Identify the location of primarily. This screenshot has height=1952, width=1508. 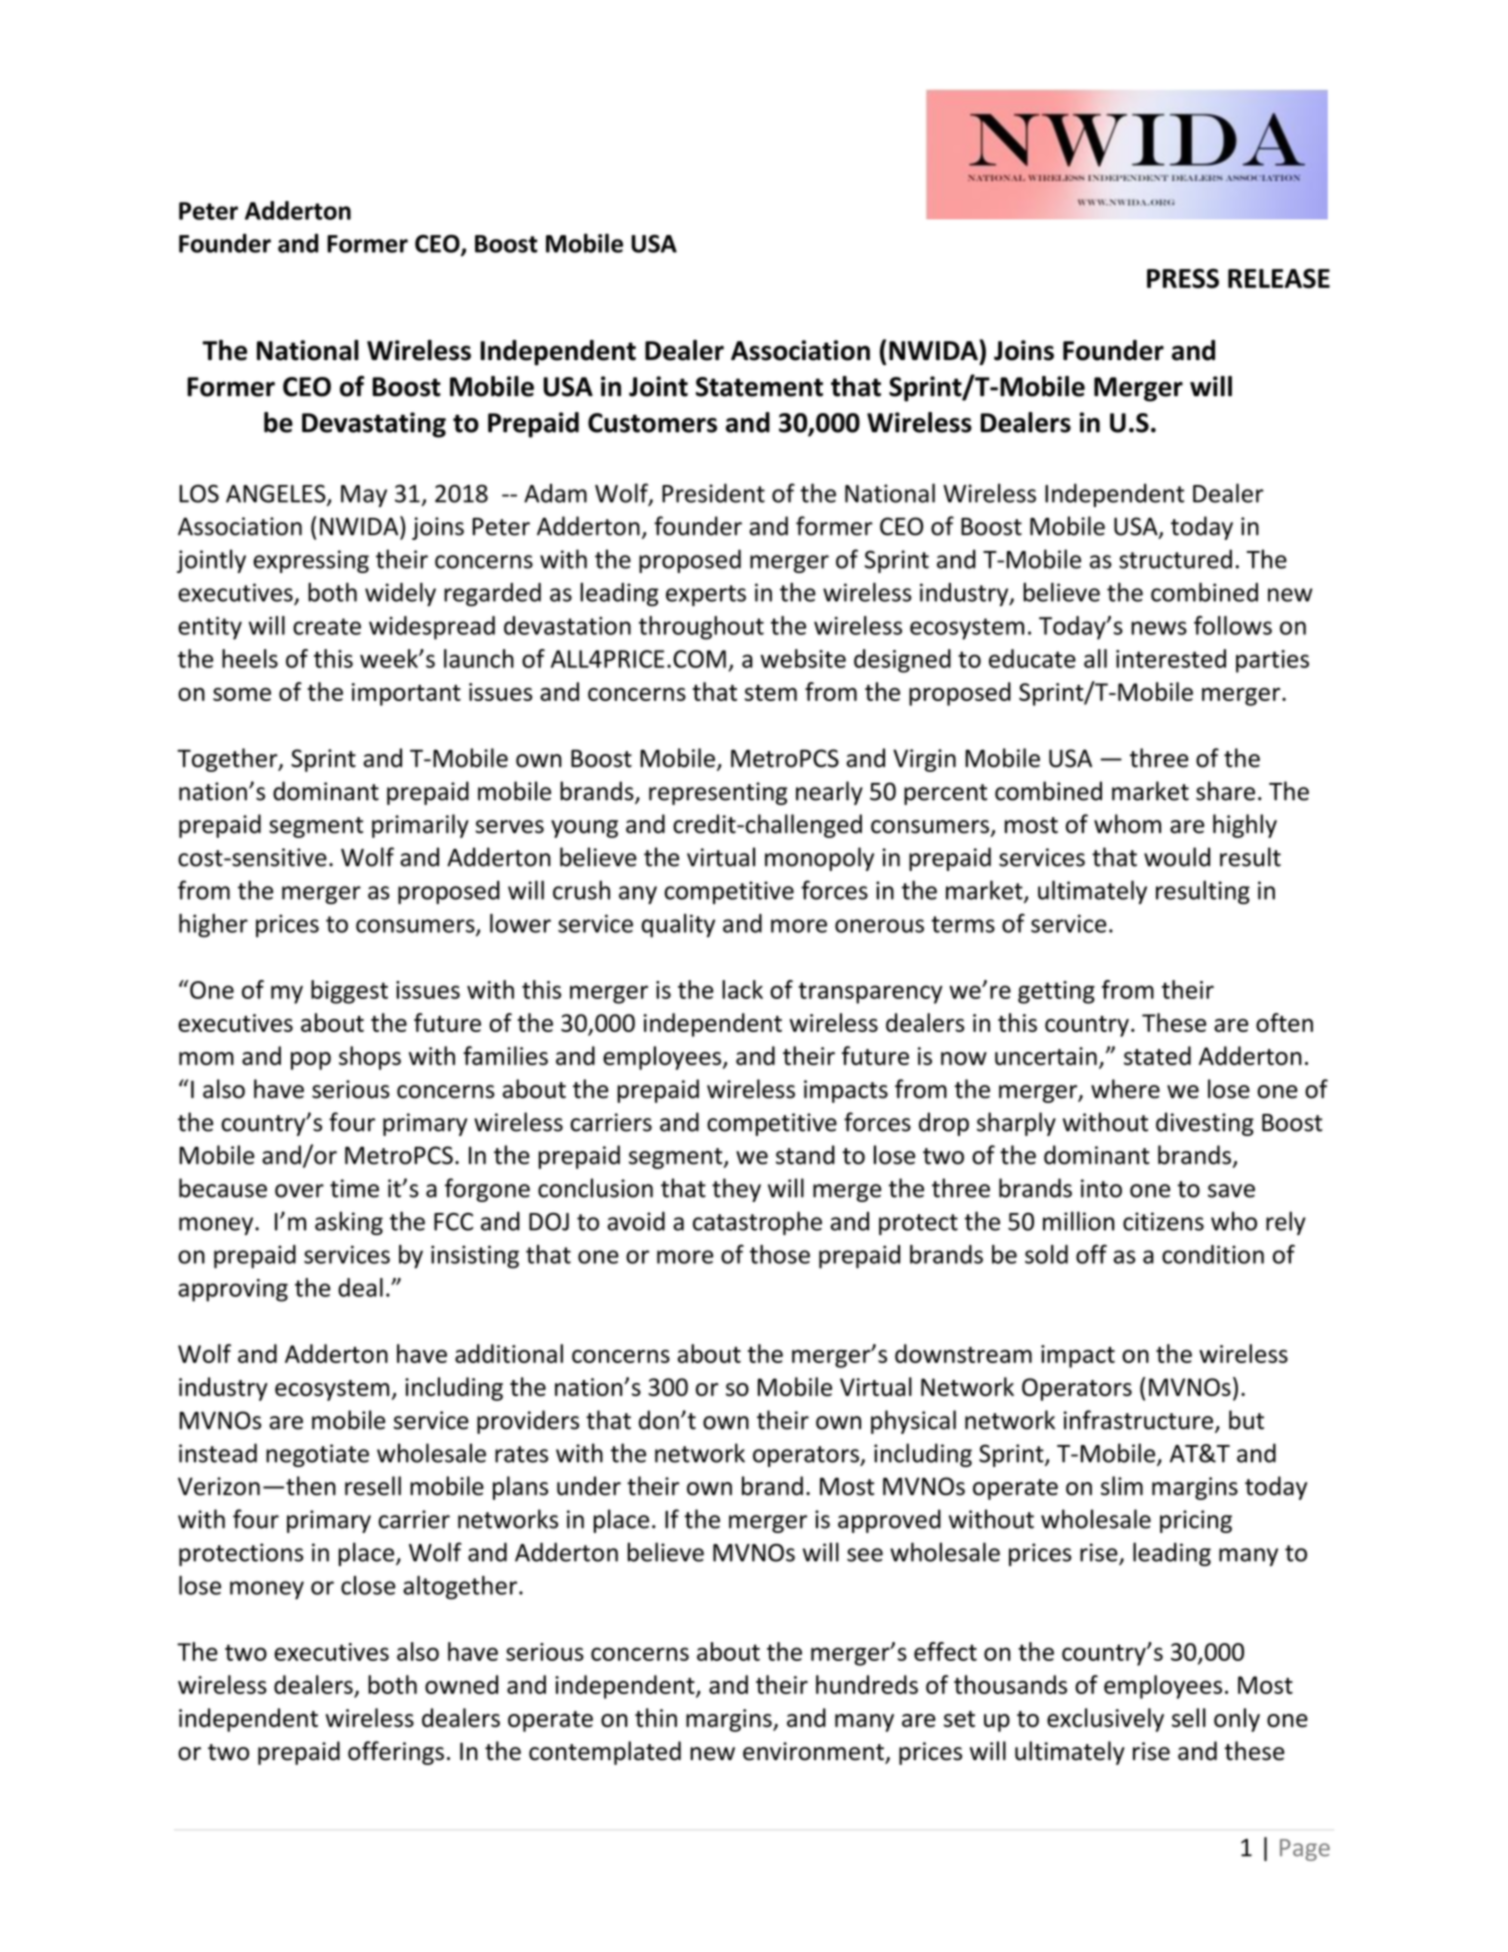
(420, 826).
